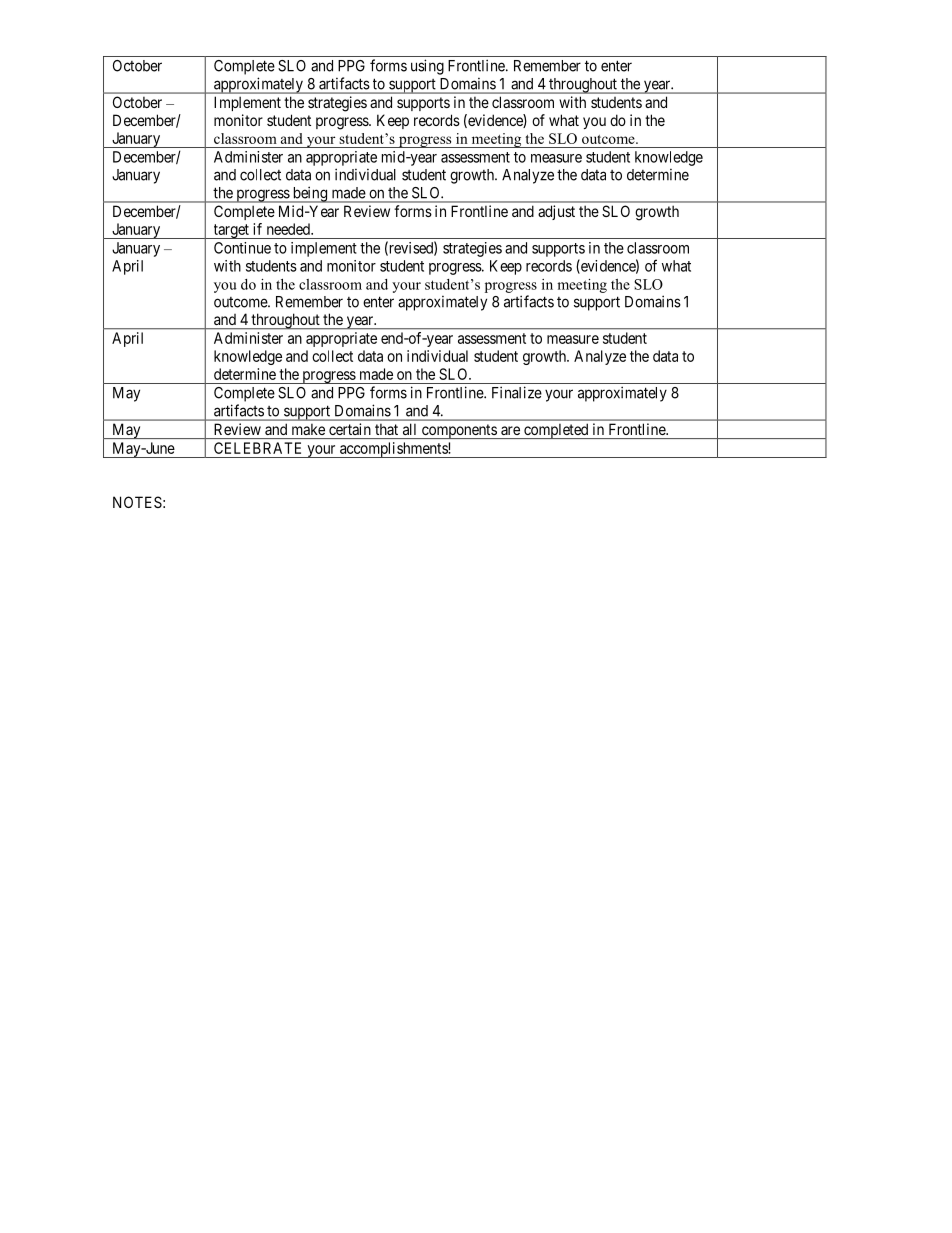 This screenshot has height=1233, width=952. Describe the element at coordinates (517, 392) in the screenshot. I see `Finalize` at that location.
